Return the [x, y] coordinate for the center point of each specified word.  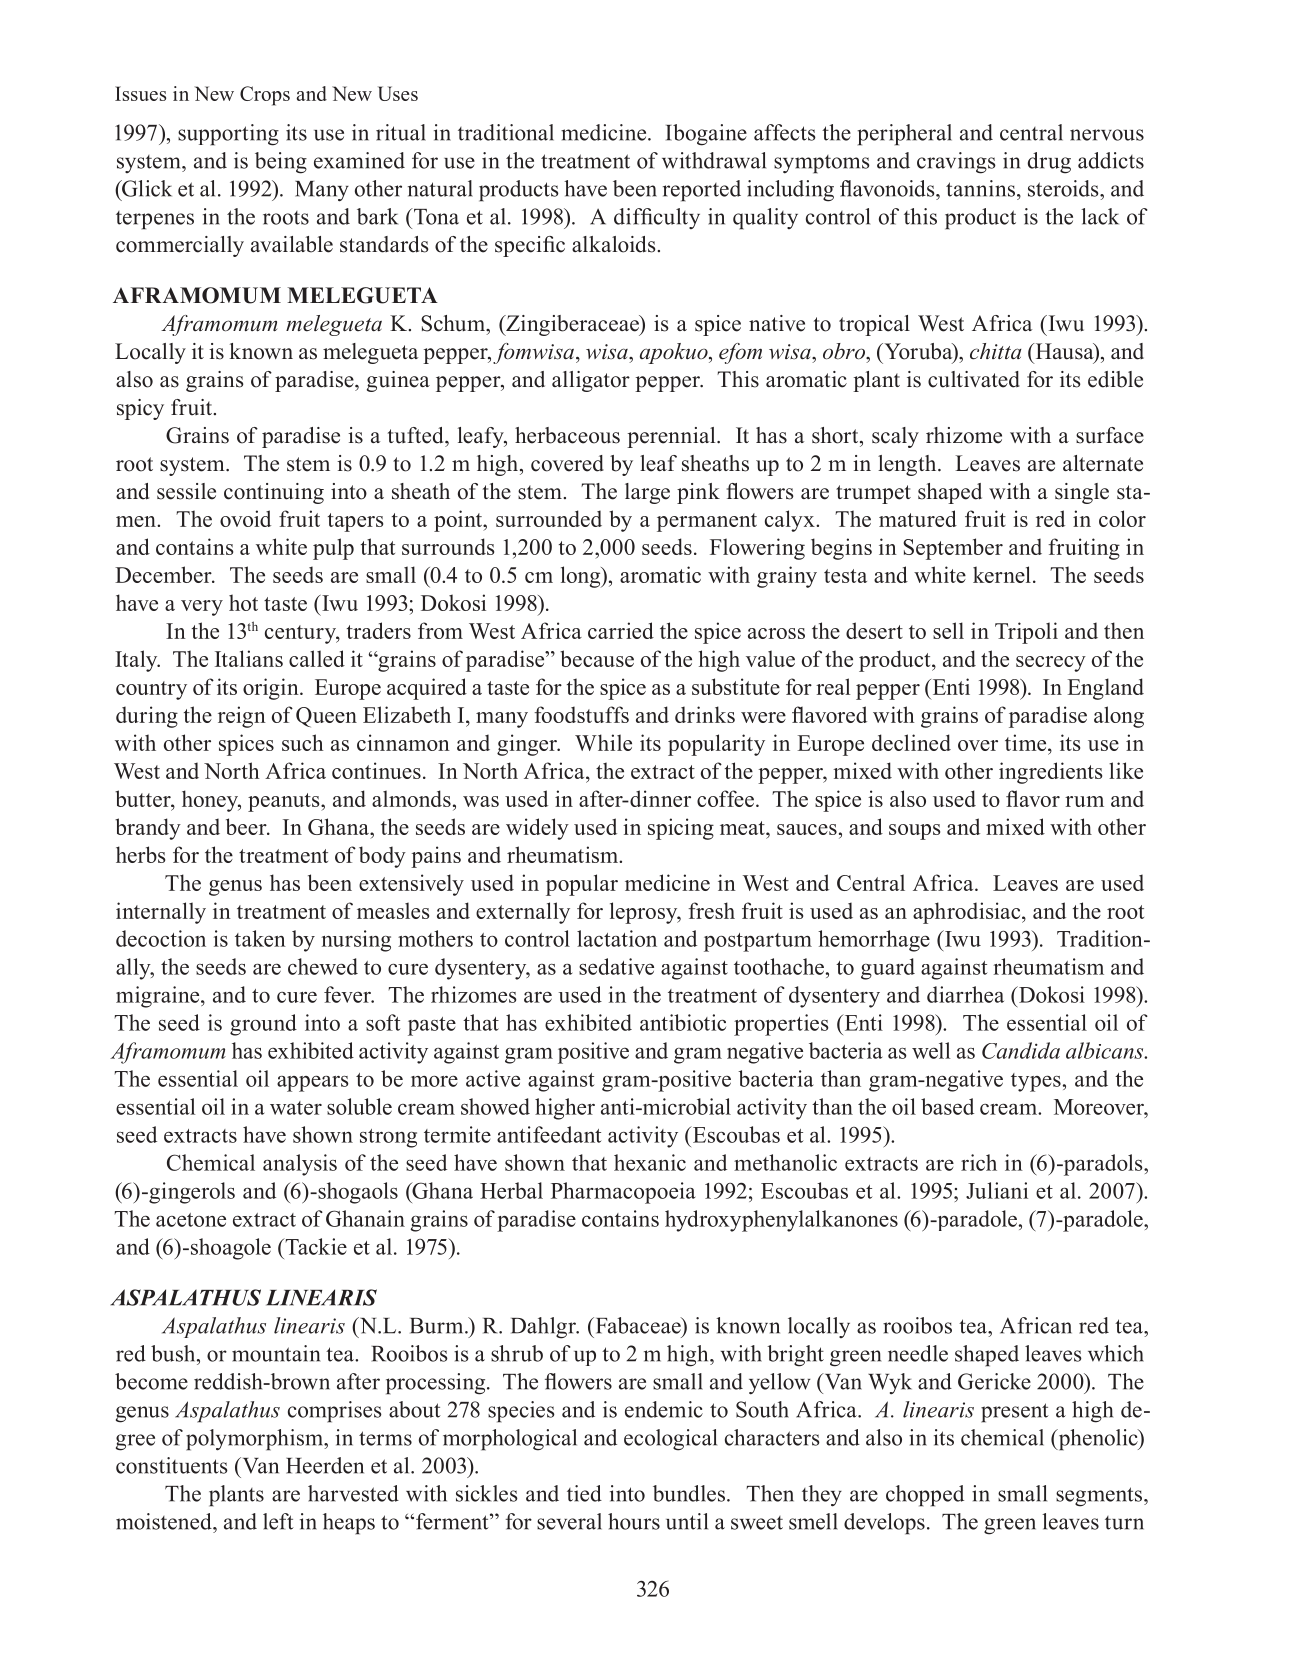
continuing [274, 493]
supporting [228, 135]
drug [1049, 163]
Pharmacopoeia [623, 1193]
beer [247, 826]
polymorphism [255, 1440]
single [1082, 493]
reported [702, 191]
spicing [681, 829]
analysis [300, 1165]
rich [979, 1162]
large [647, 493]
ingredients [1050, 773]
